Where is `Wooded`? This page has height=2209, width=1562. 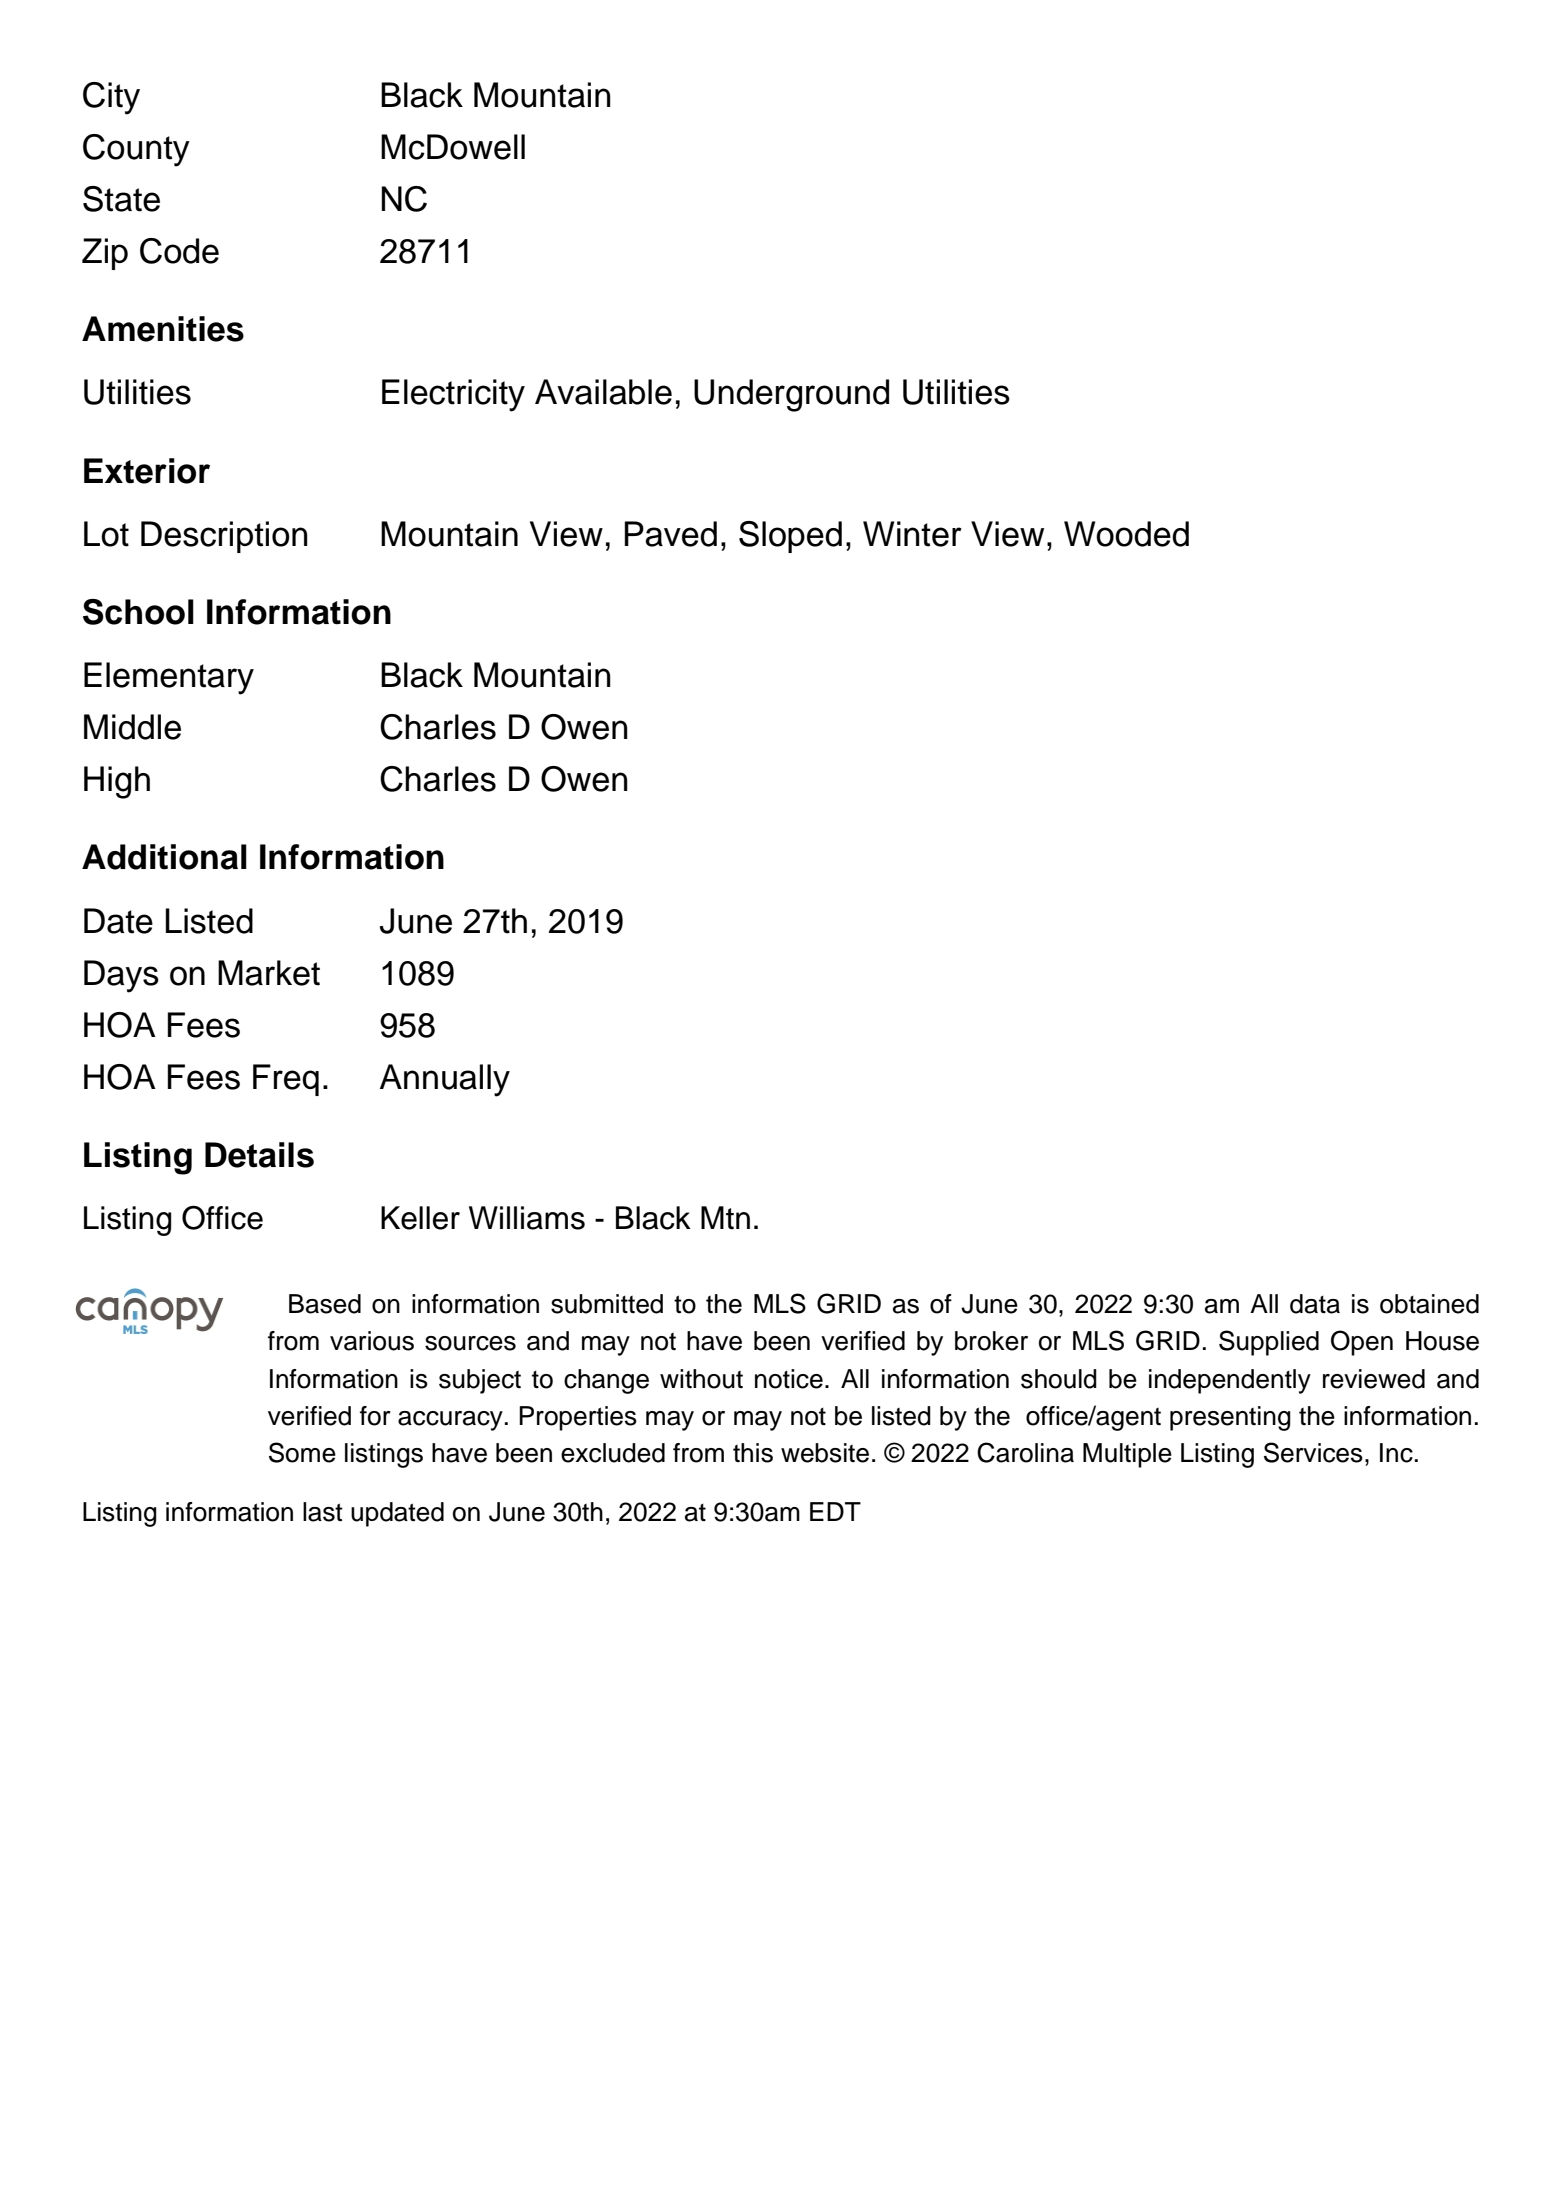
Wooded is located at coordinates (1126, 534).
